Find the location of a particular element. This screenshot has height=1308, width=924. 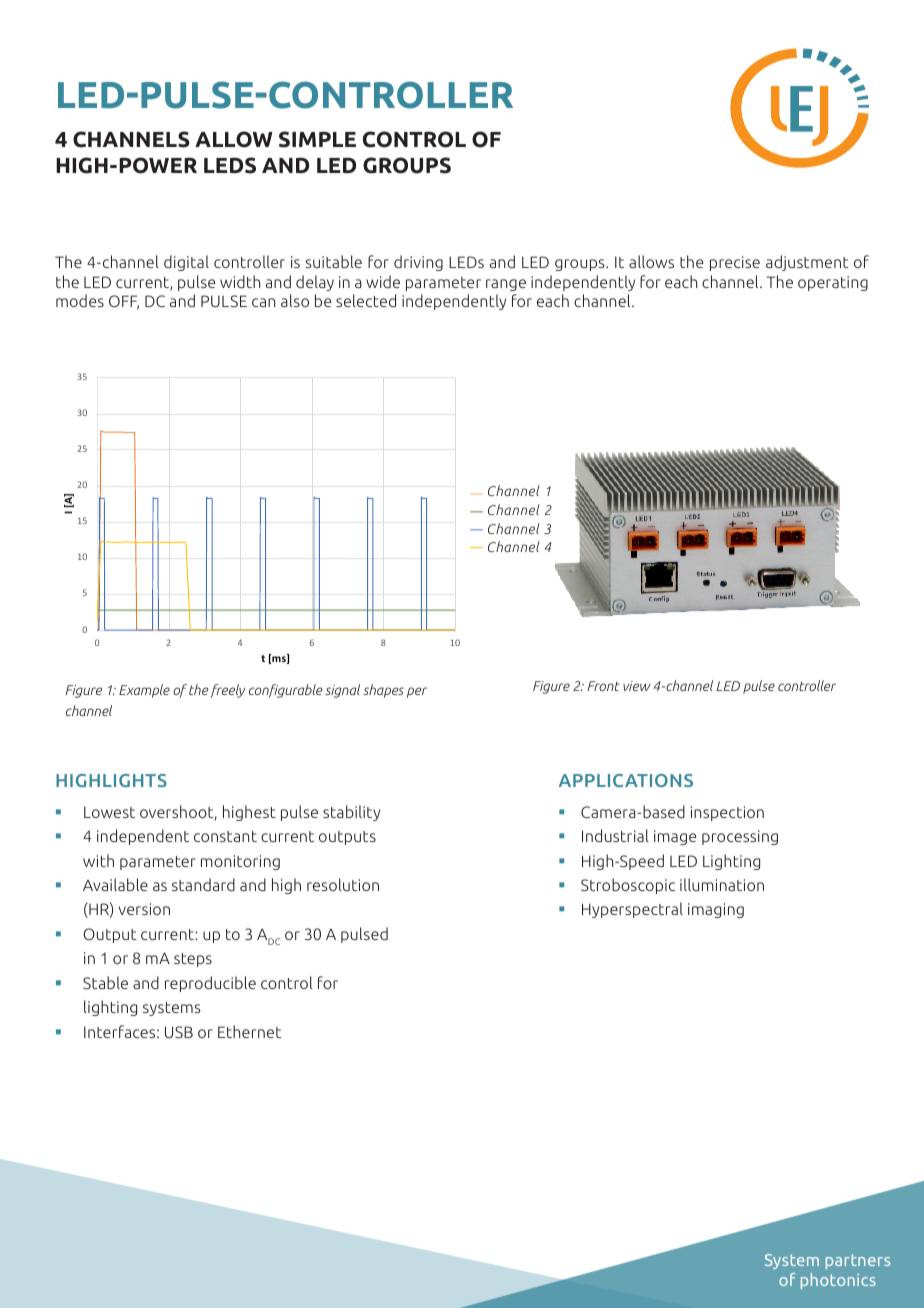

OFF is located at coordinates (124, 302).
